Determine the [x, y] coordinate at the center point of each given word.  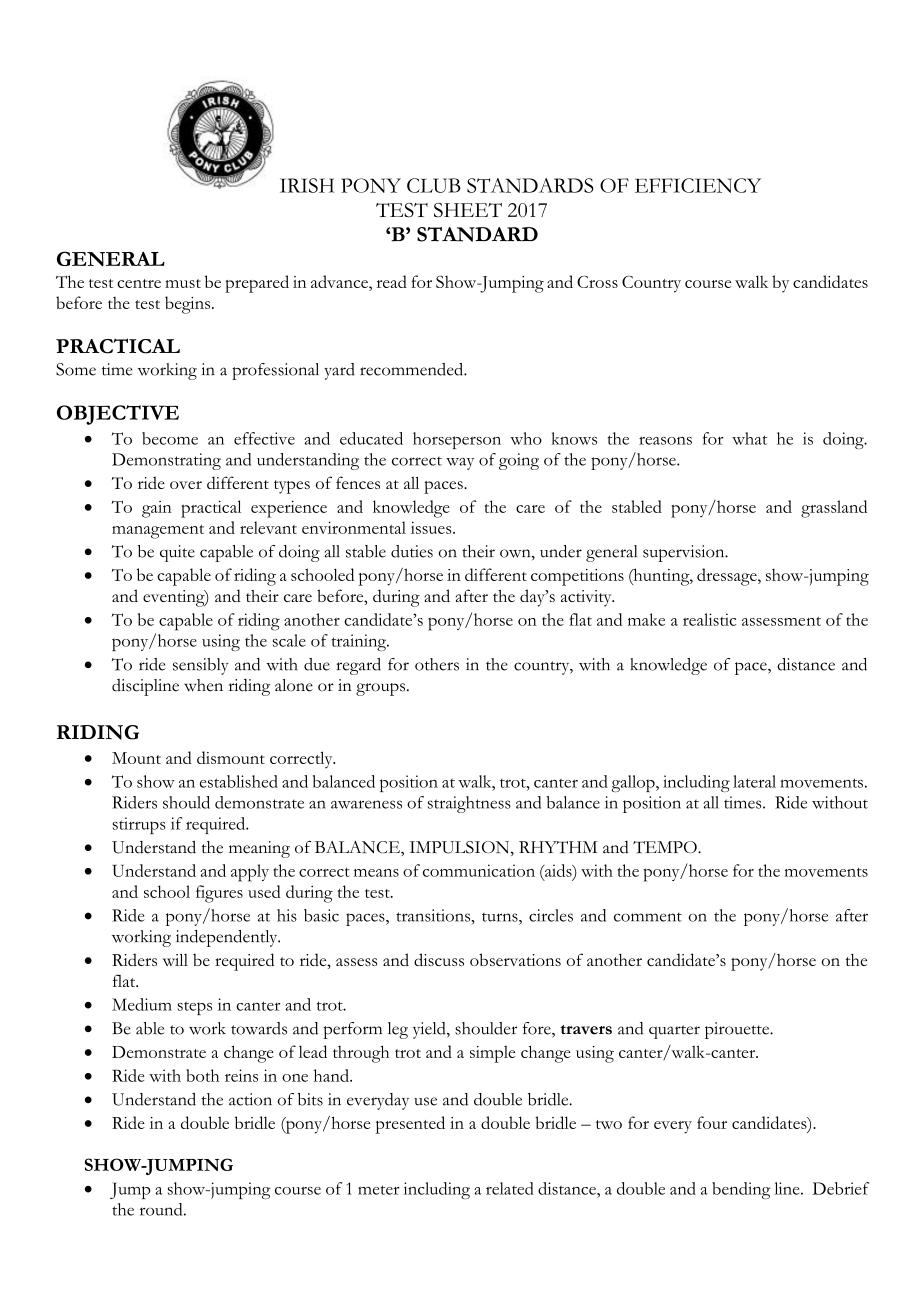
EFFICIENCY [698, 185]
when [203, 685]
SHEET [468, 210]
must [183, 283]
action [250, 1099]
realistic [709, 619]
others [437, 664]
